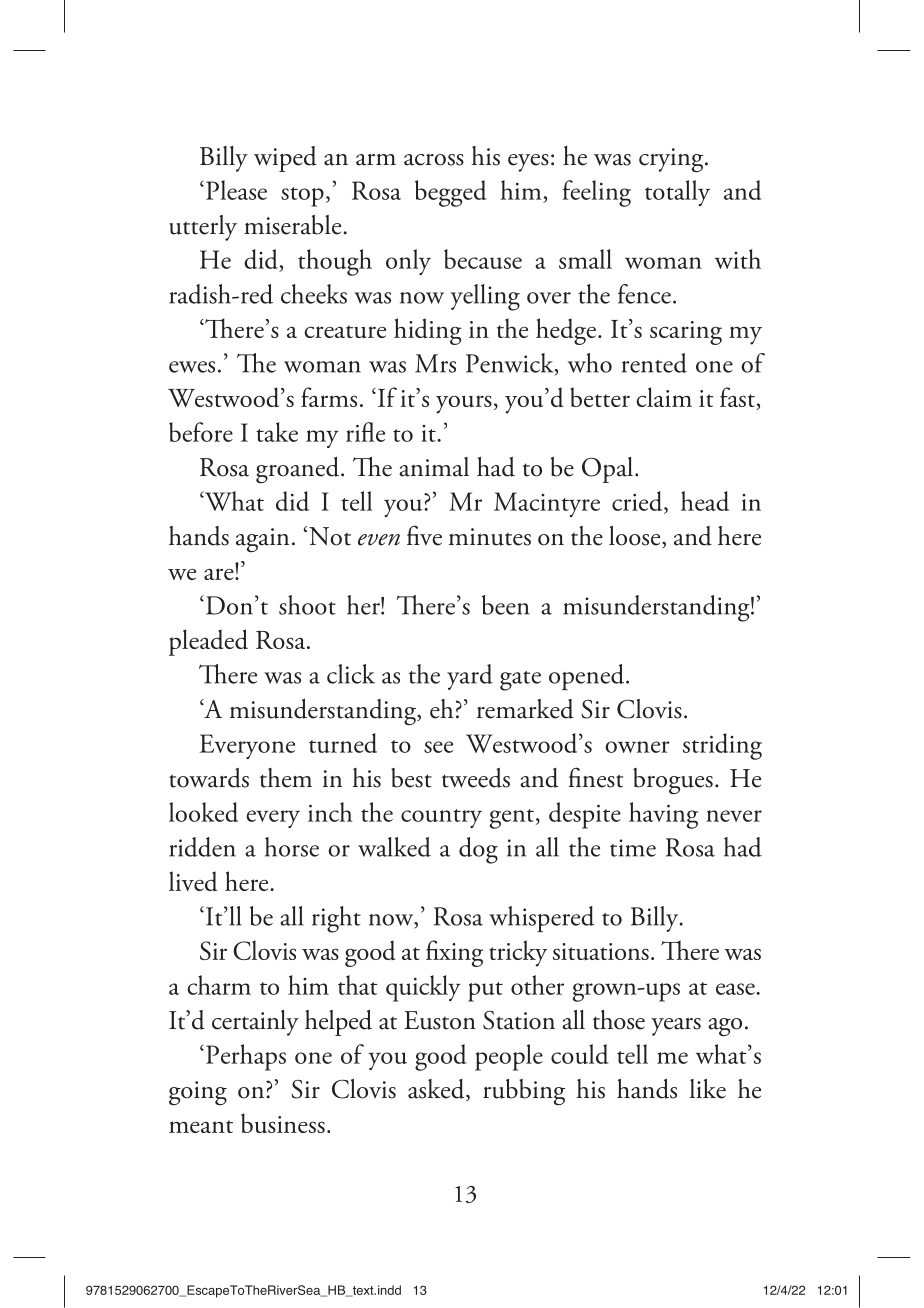 The image size is (924, 1308). Describe the element at coordinates (285, 159) in the page. I see `wiped` at that location.
